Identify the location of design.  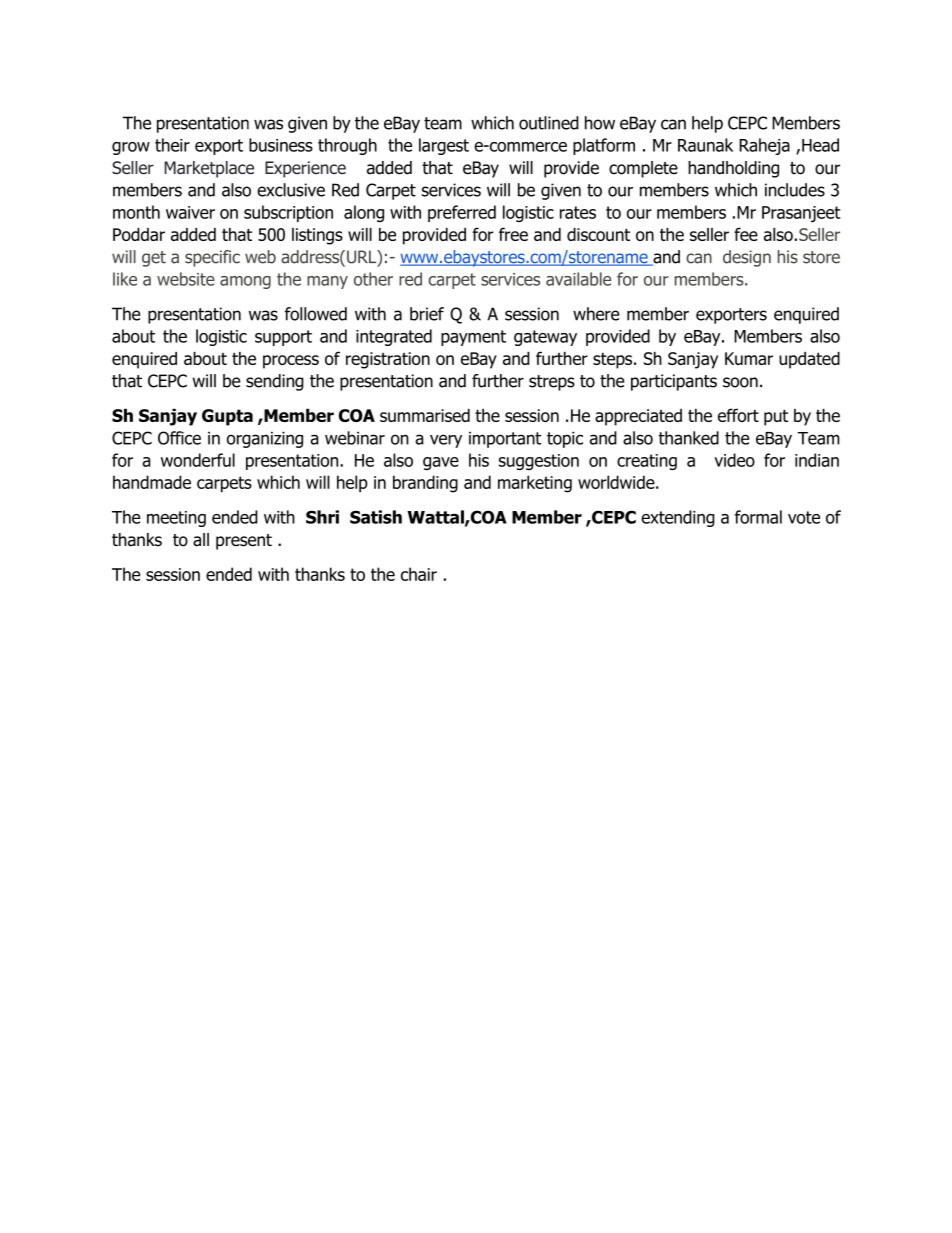
(747, 258).
